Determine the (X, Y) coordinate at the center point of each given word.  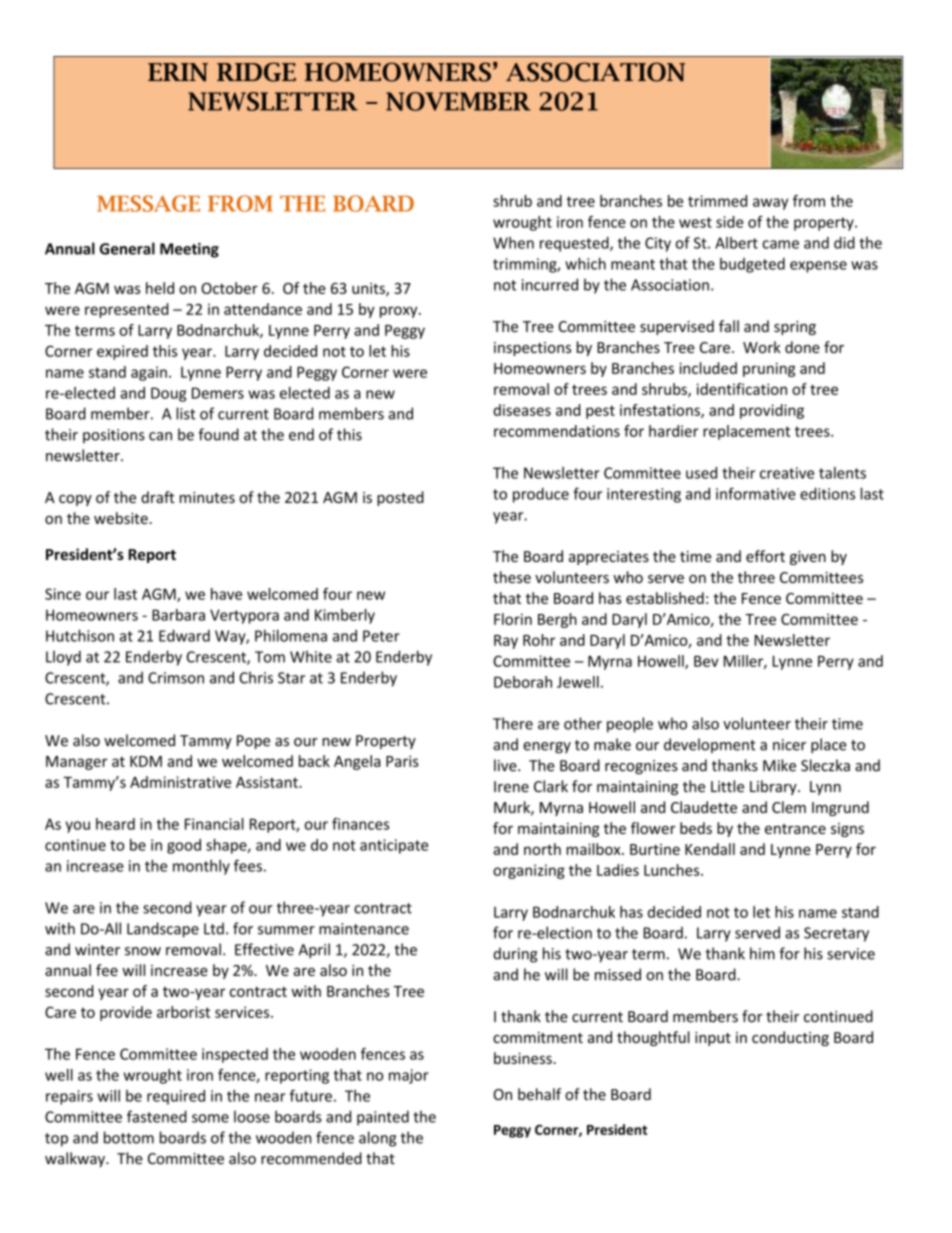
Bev (706, 661)
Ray (506, 642)
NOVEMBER (458, 101)
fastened (157, 1116)
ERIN (178, 72)
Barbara (178, 615)
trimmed (717, 201)
